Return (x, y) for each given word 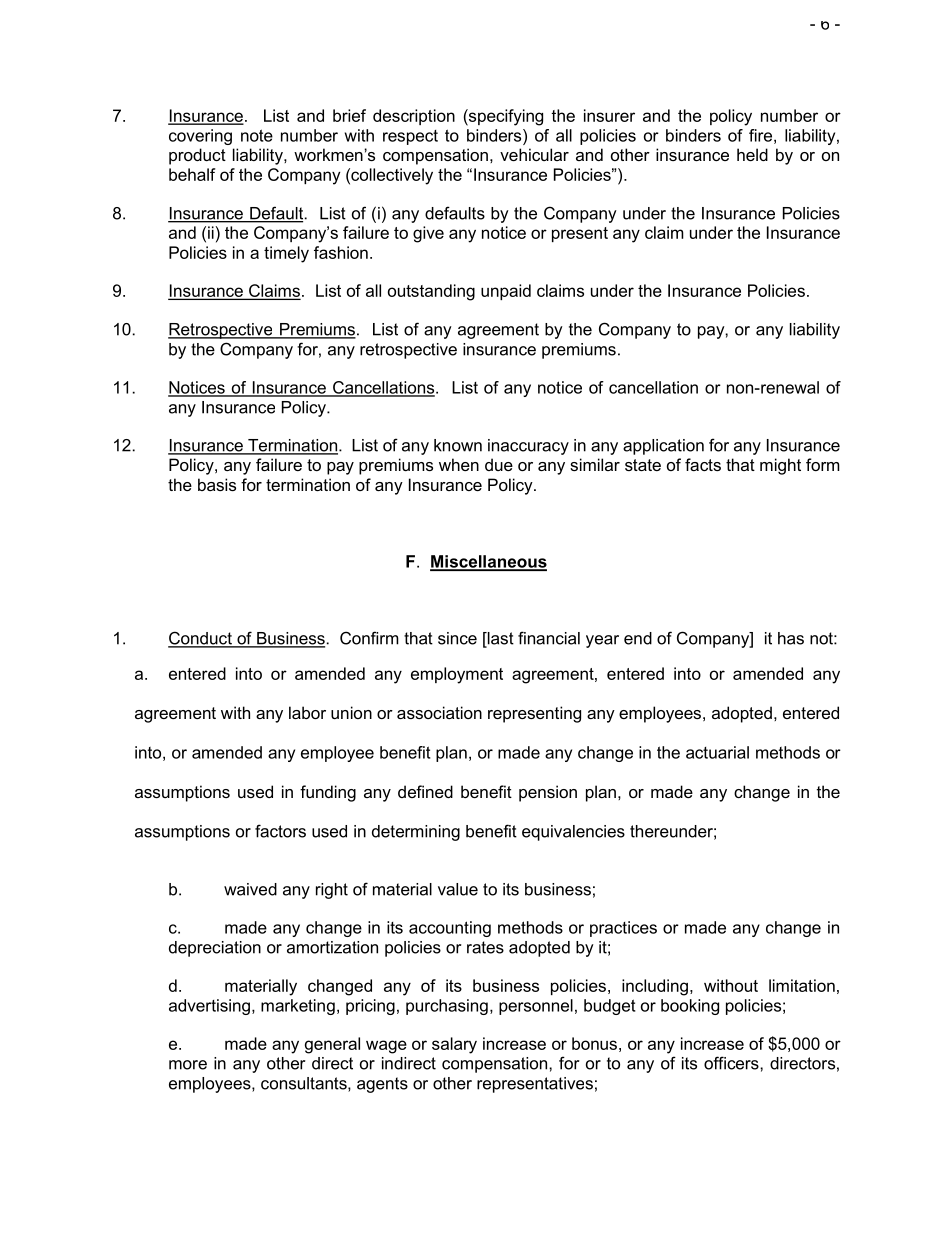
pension (548, 793)
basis (217, 484)
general (332, 1045)
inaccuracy (528, 447)
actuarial (717, 752)
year (602, 641)
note (257, 135)
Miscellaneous (488, 562)
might (780, 466)
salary (454, 1045)
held (752, 154)
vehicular (534, 154)
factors (280, 831)
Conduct (201, 639)
